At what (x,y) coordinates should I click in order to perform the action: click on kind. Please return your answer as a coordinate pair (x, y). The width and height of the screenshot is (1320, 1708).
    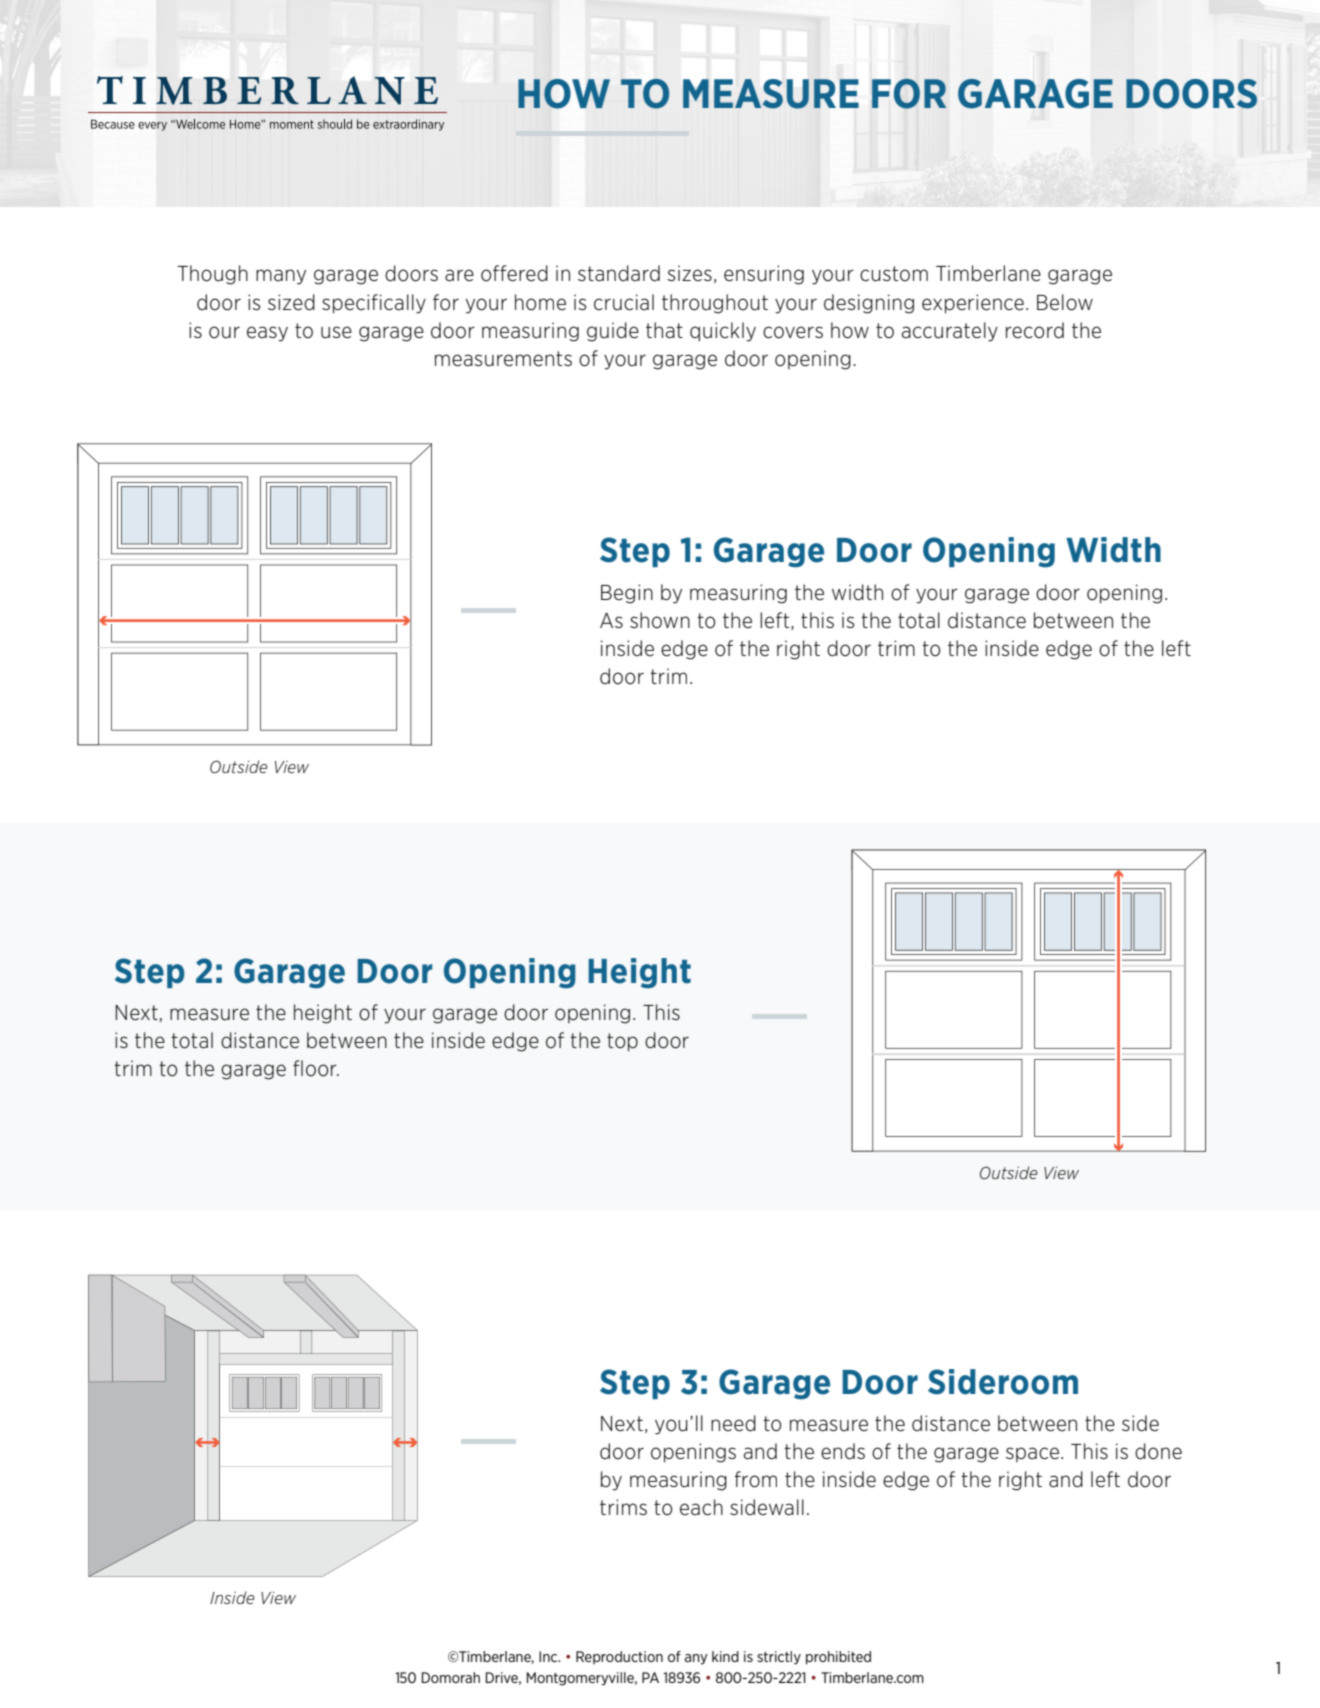
    Looking at the image, I should click on (725, 1656).
